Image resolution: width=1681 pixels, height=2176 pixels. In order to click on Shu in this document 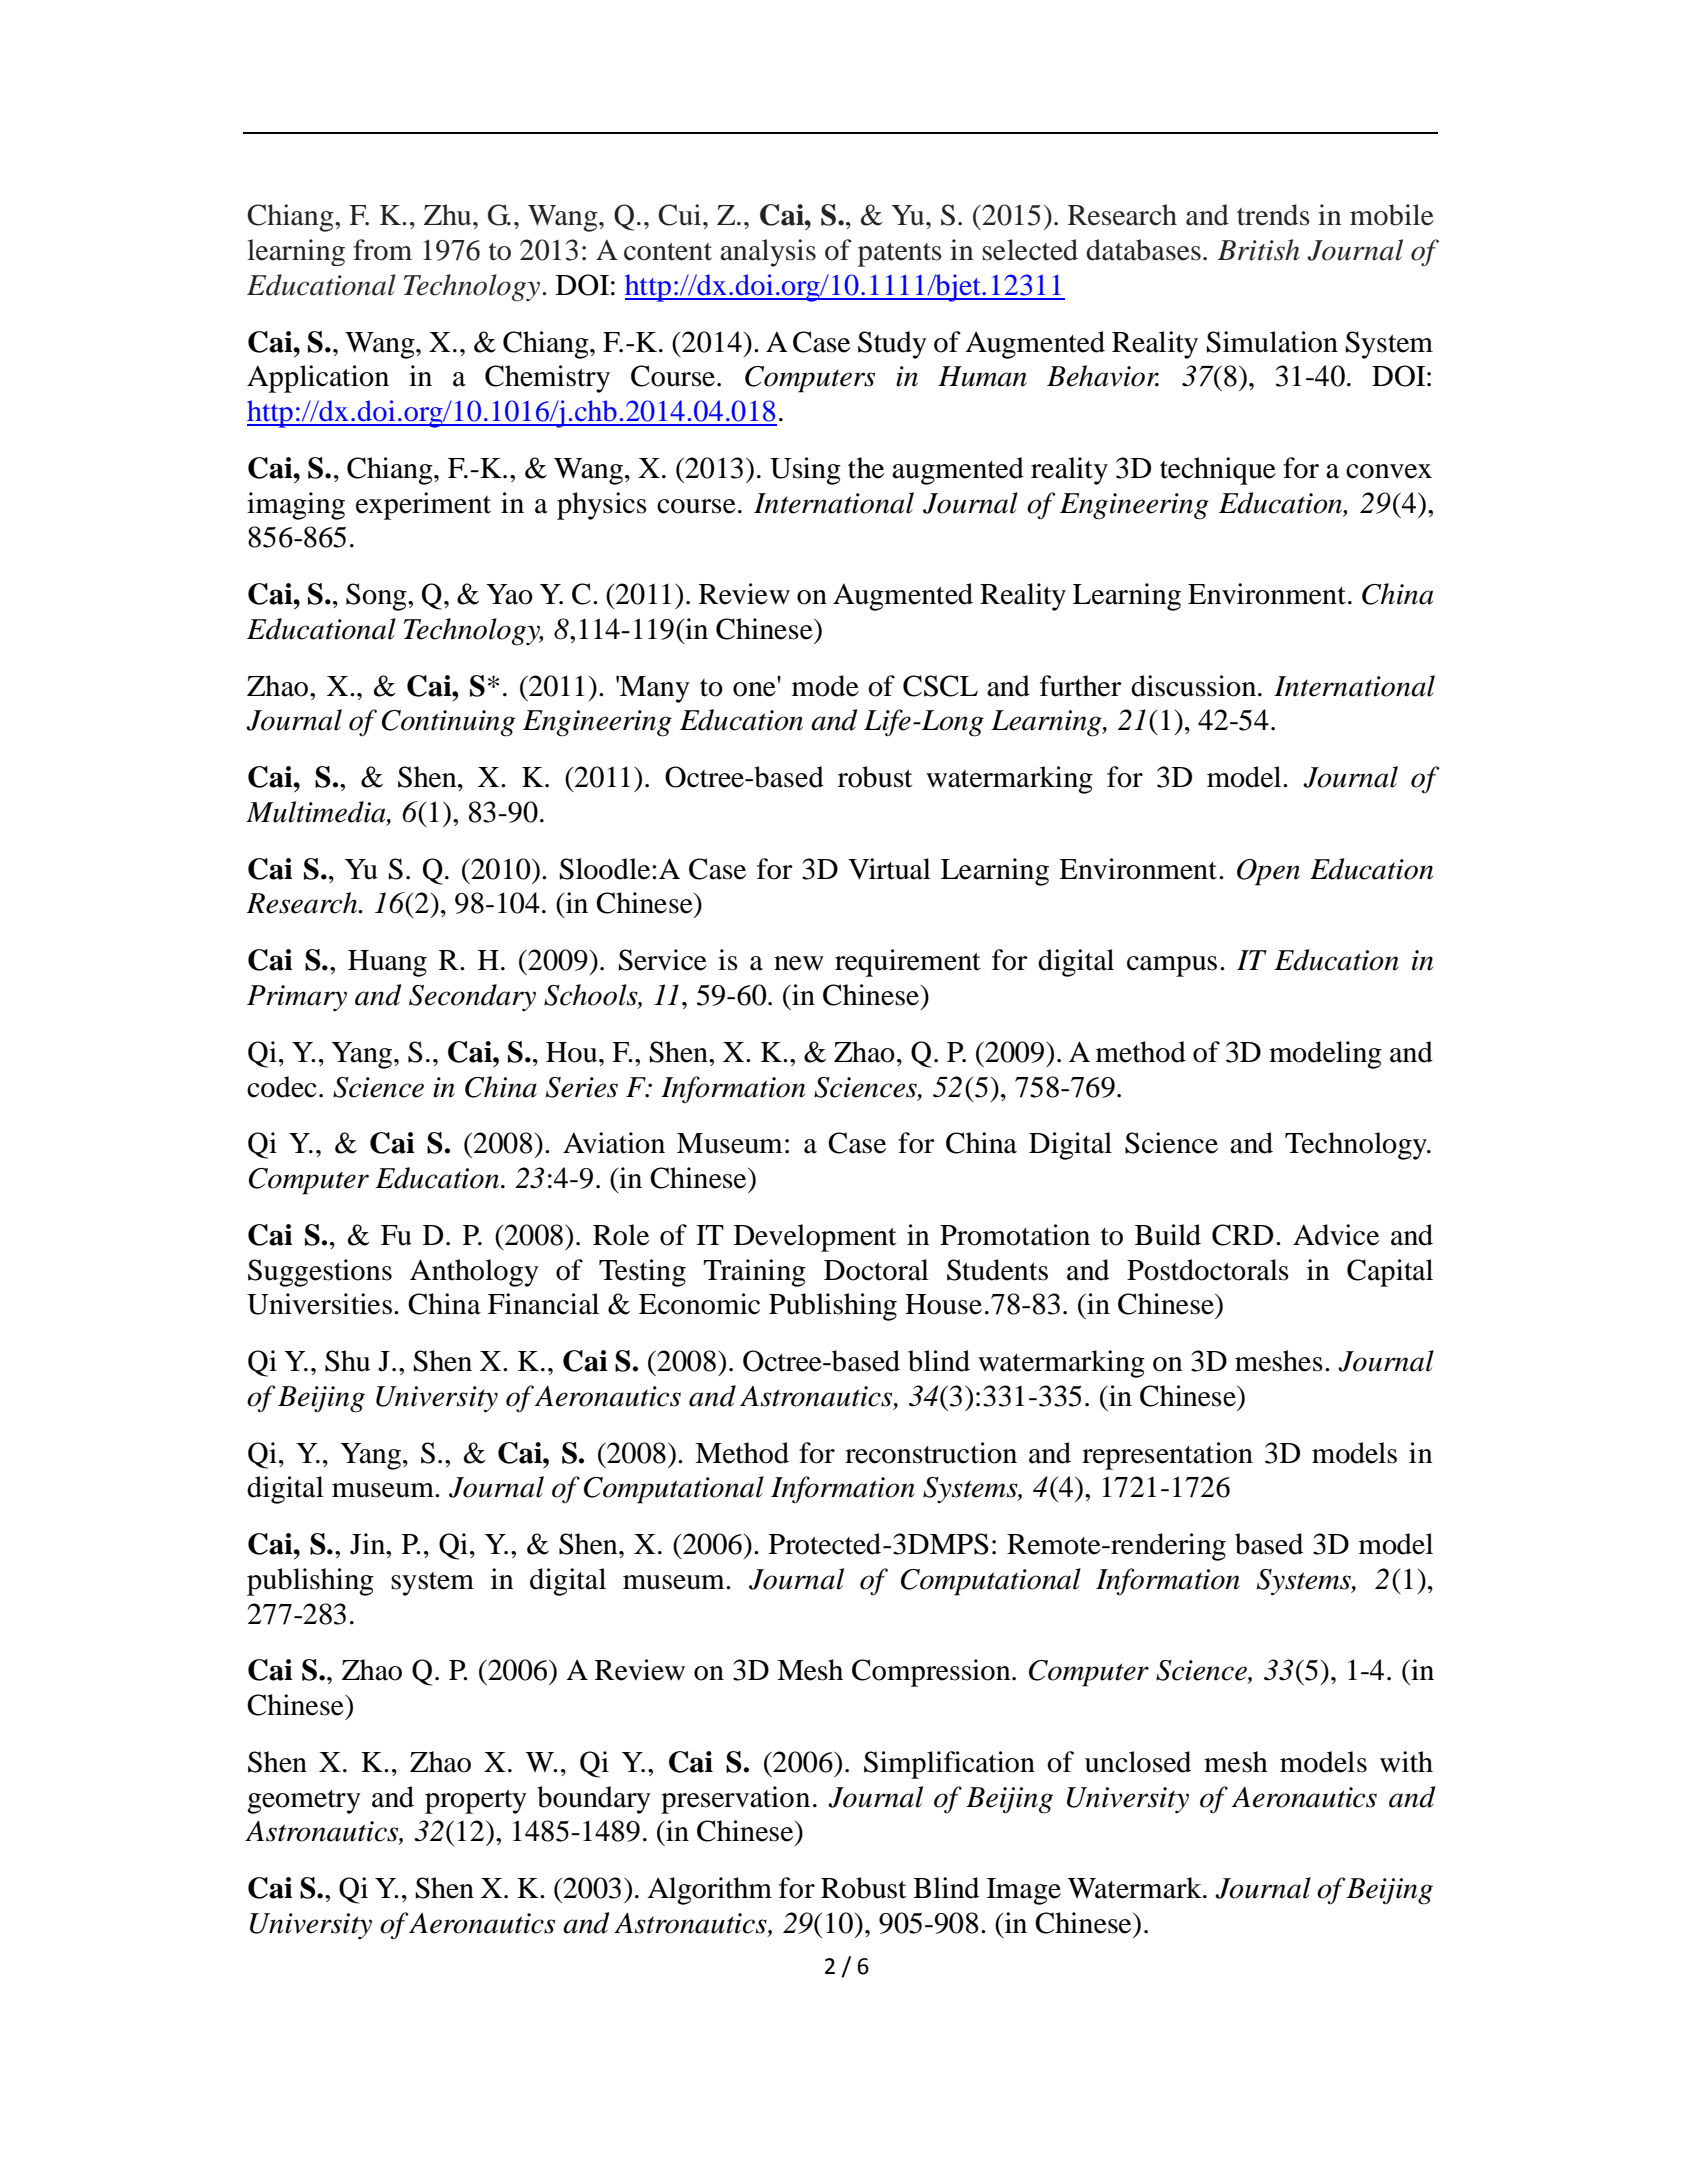, I will do `click(347, 1361)`.
